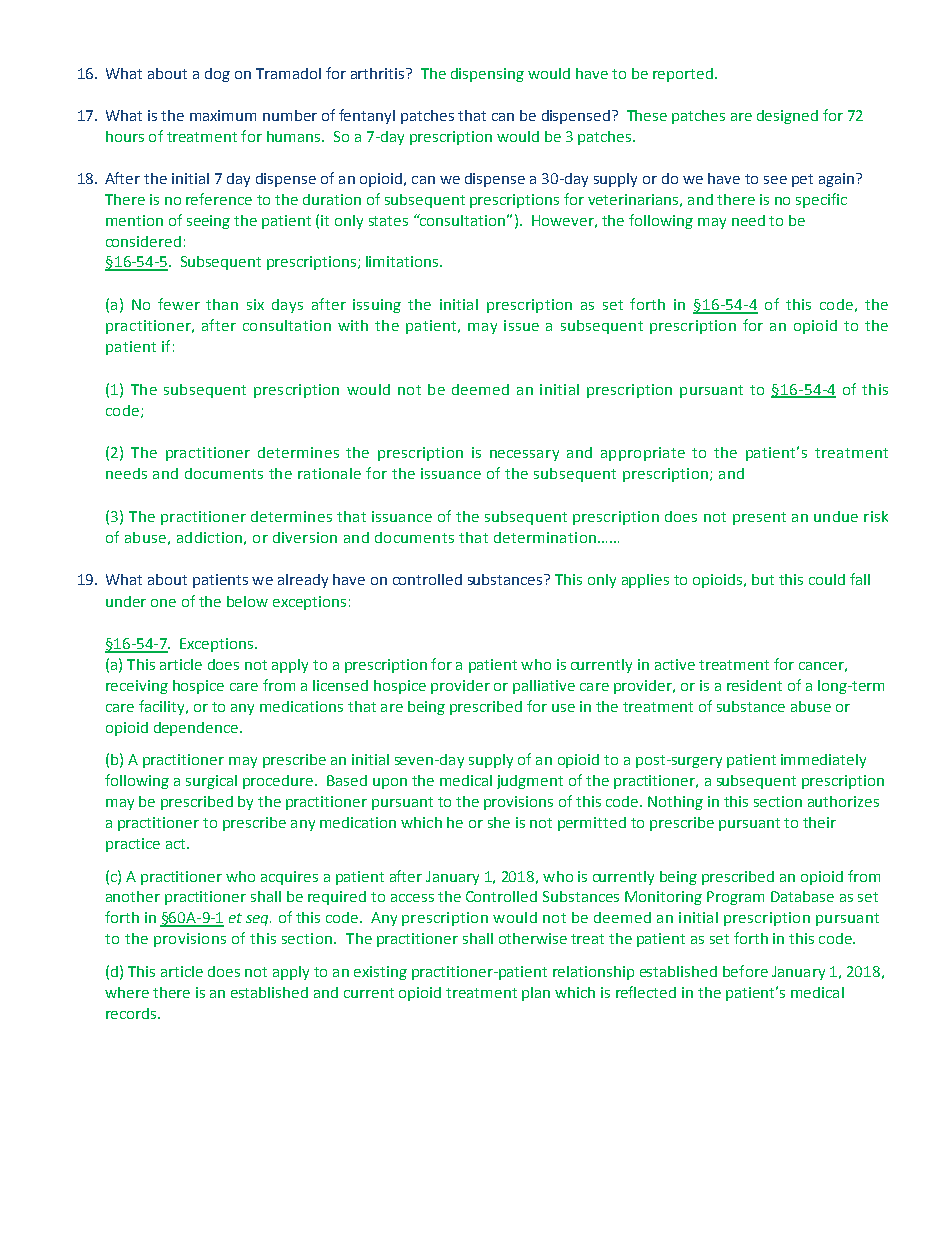  Describe the element at coordinates (127, 992) in the page. I see `where` at that location.
